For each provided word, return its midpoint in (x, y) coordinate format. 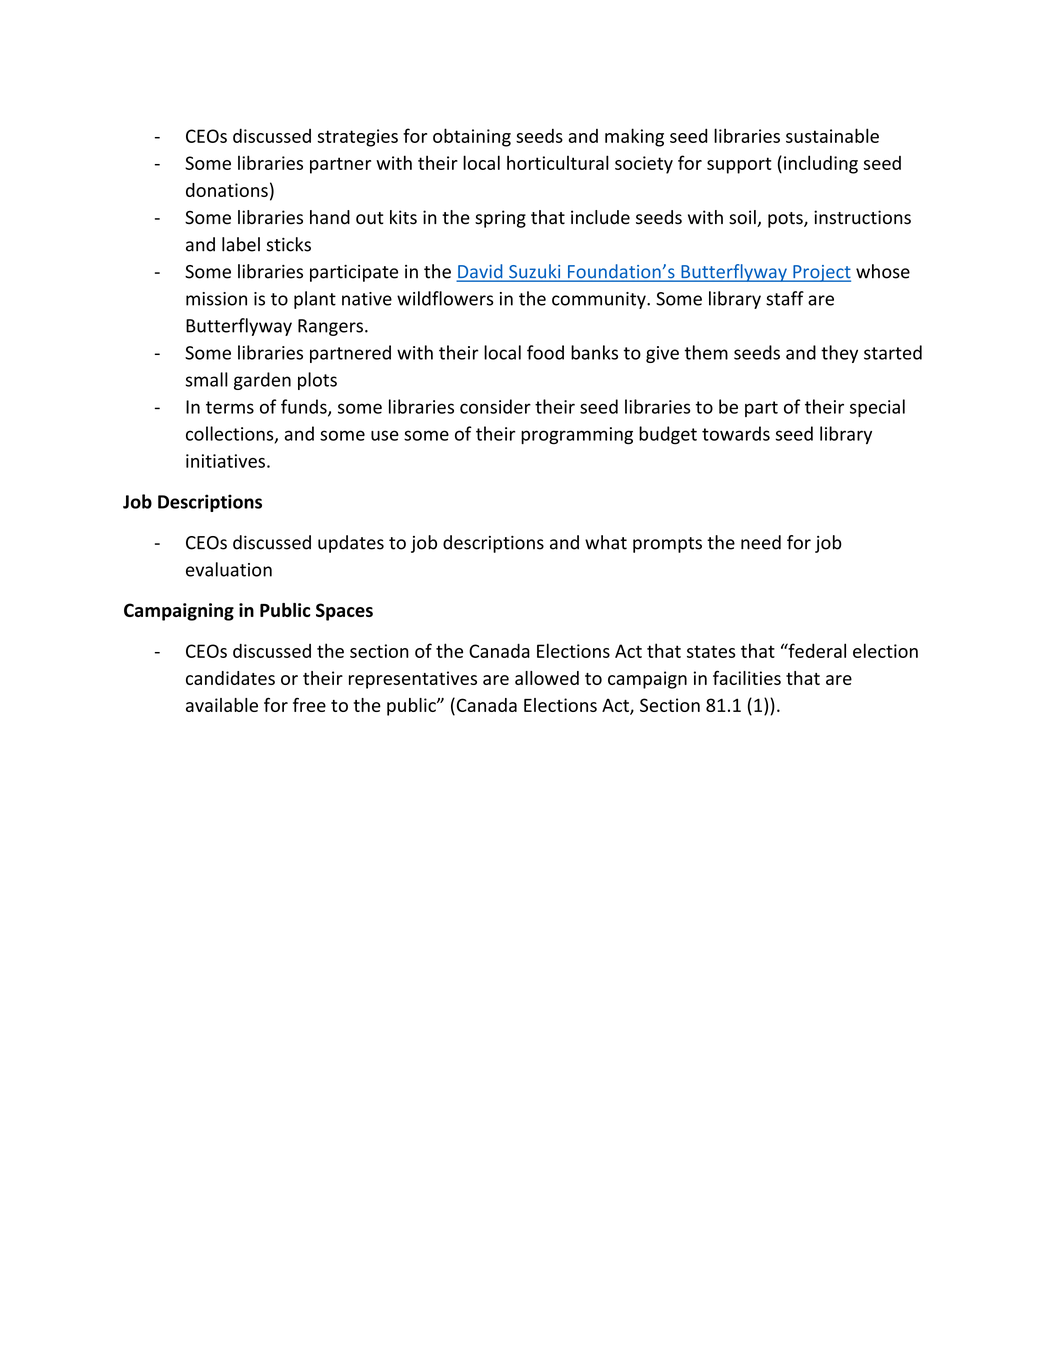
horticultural (558, 162)
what (606, 542)
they (839, 354)
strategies (357, 138)
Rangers (330, 327)
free (309, 705)
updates (351, 544)
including (821, 164)
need (761, 542)
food (545, 352)
